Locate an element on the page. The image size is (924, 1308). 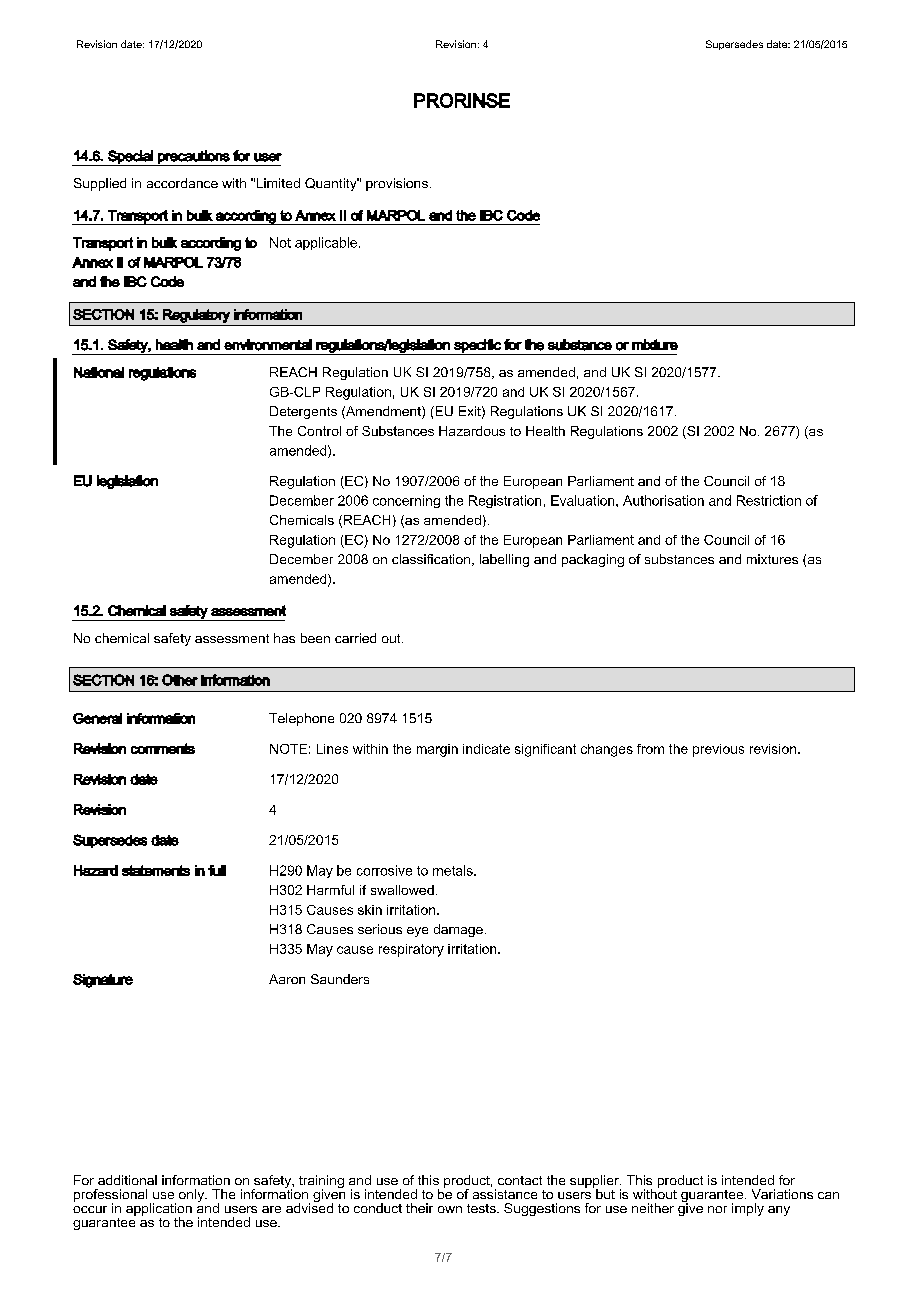
specific is located at coordinates (477, 347).
